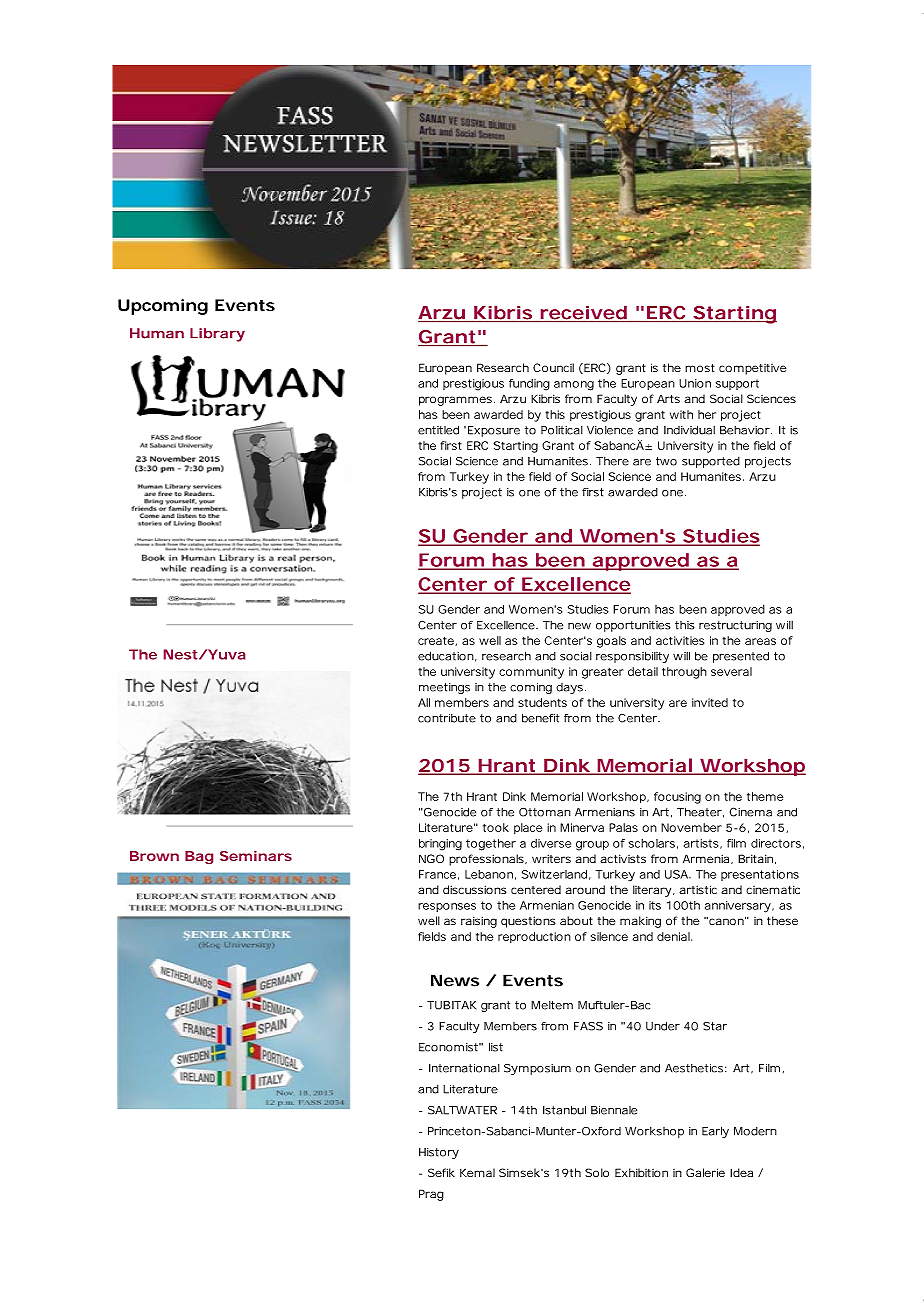 This image has height=1308, width=924. What do you see at coordinates (199, 857) in the image?
I see `Bag` at bounding box center [199, 857].
